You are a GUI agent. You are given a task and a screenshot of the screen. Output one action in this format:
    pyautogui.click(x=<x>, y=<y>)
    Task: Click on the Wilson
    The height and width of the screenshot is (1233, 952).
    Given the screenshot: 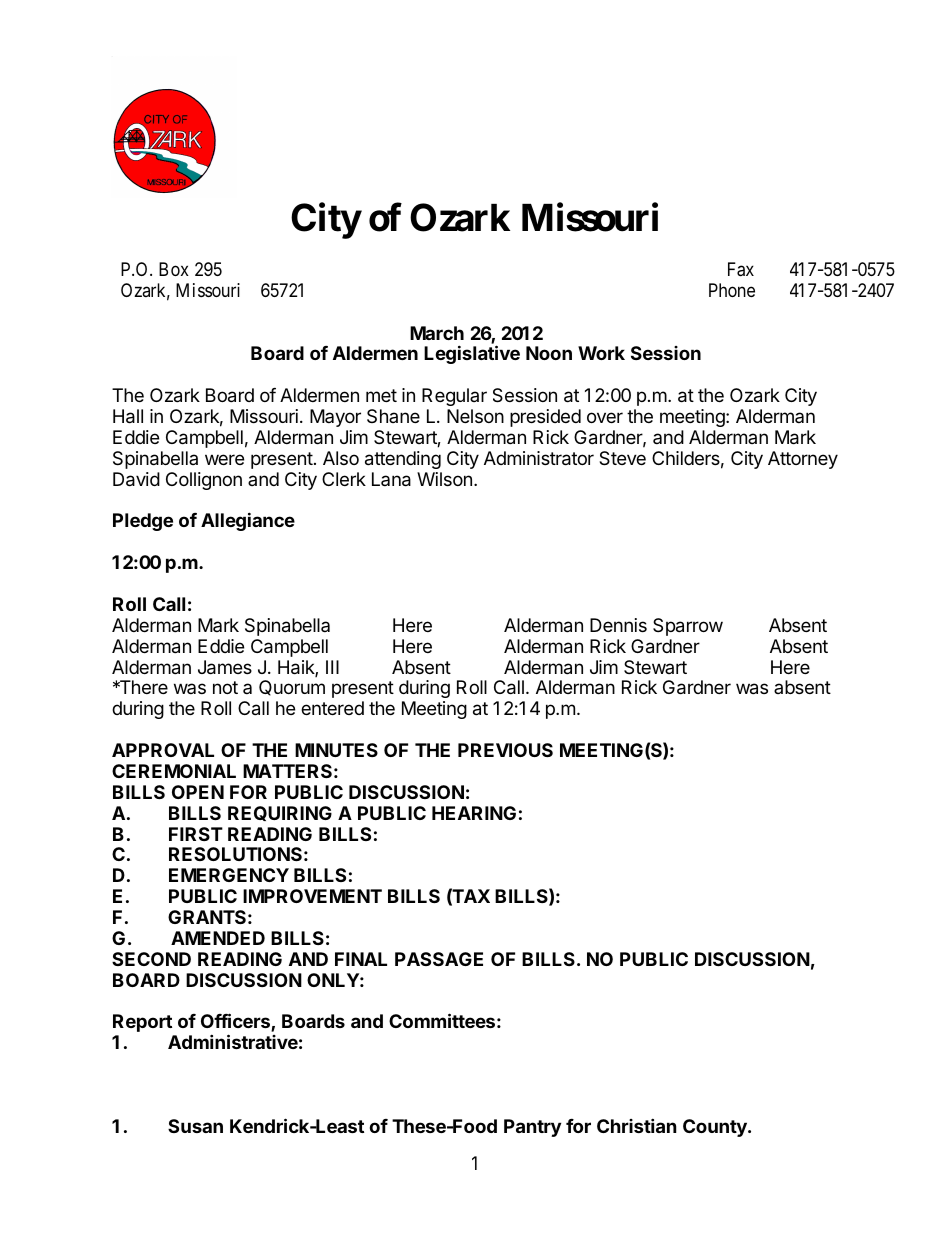 What is the action you would take?
    pyautogui.click(x=444, y=479)
